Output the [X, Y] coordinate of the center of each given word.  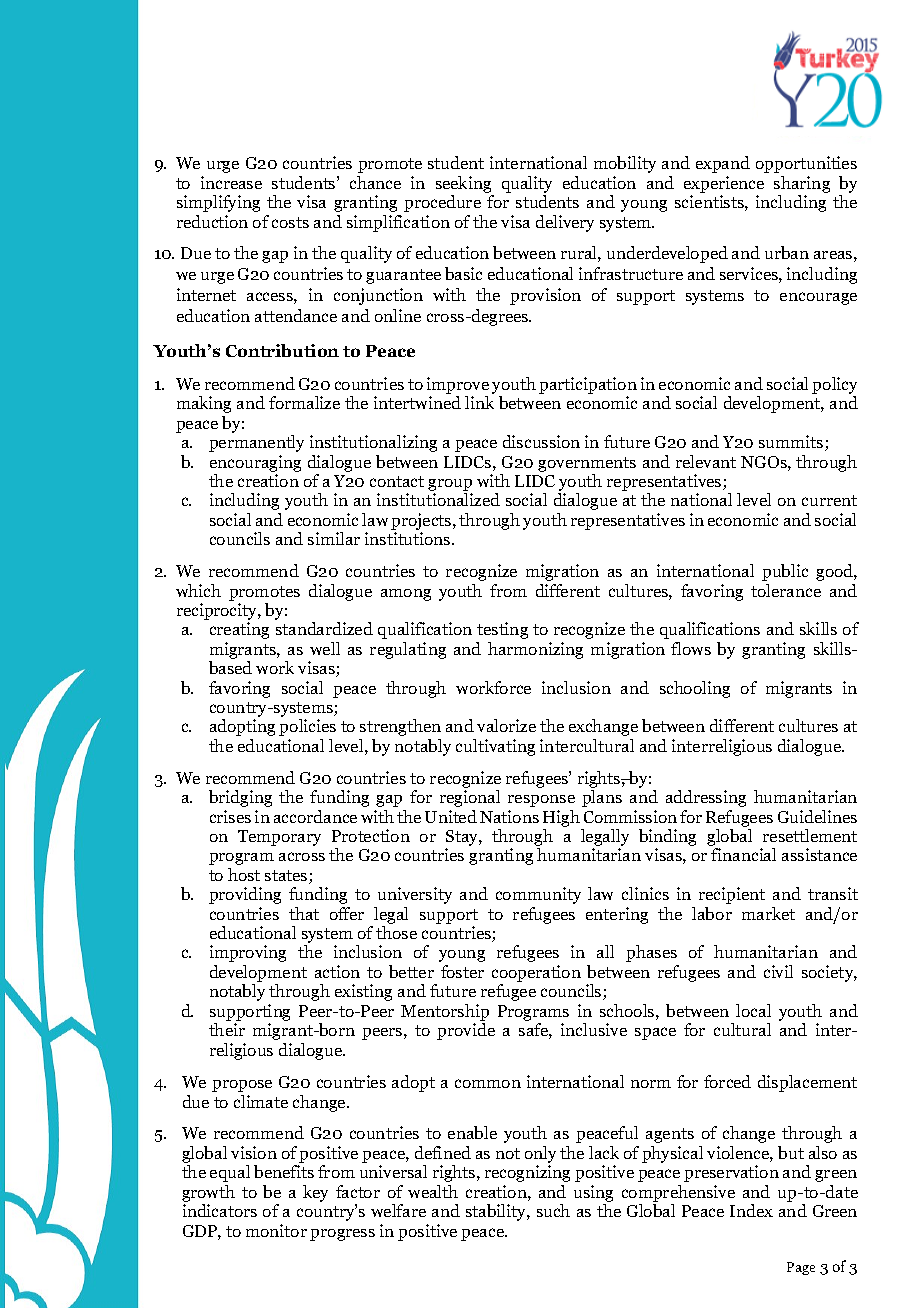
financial [743, 854]
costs [290, 222]
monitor [276, 1230]
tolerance [786, 590]
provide [466, 1031]
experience [724, 184]
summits [792, 443]
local [753, 1010]
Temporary [279, 838]
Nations [509, 816]
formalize [304, 402]
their [227, 1029]
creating [239, 630]
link [479, 402]
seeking [463, 184]
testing [502, 630]
